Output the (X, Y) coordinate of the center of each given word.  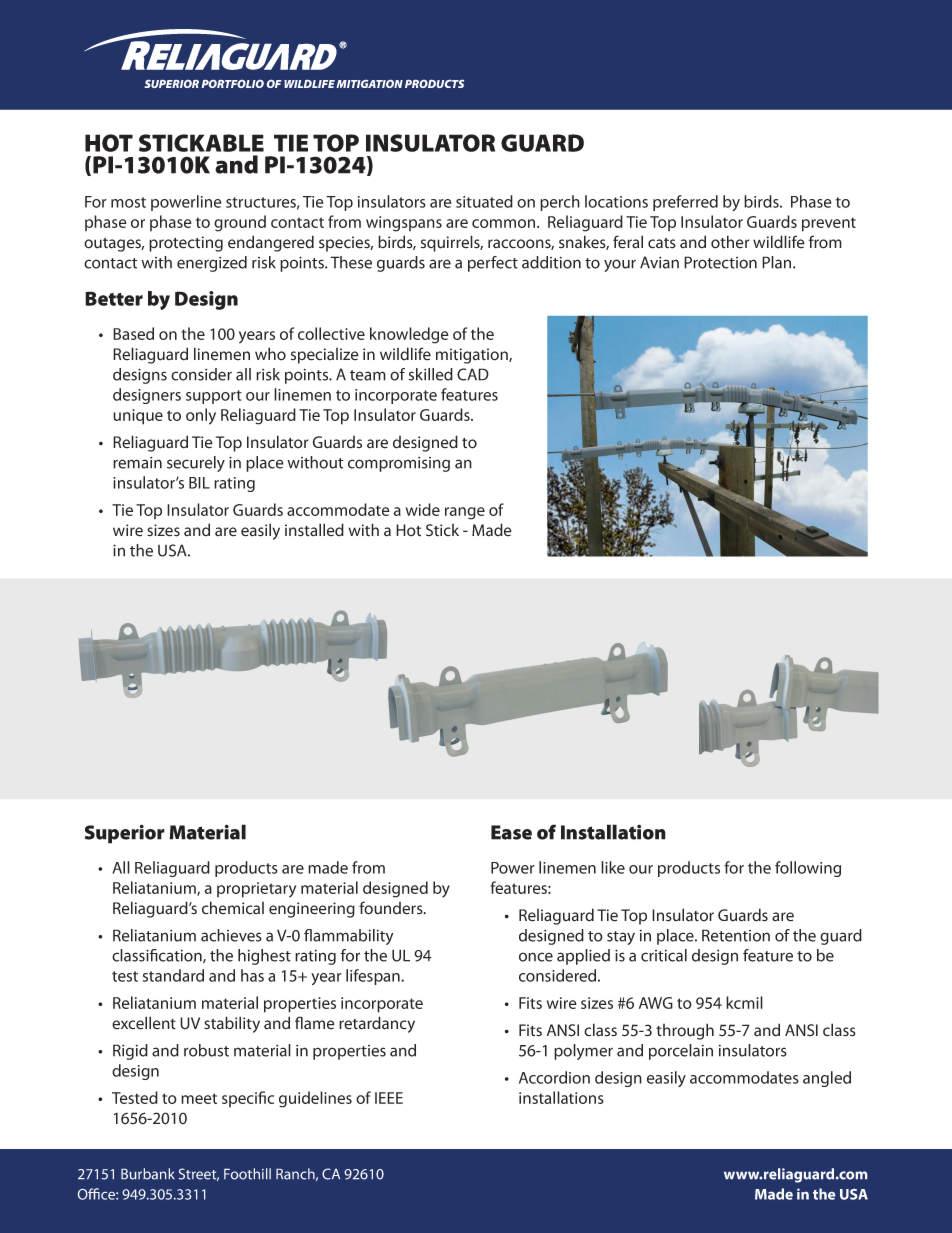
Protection (720, 262)
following (808, 869)
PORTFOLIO (233, 84)
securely (196, 464)
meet (199, 1098)
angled (827, 1079)
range (465, 513)
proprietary (256, 890)
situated (484, 201)
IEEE (389, 1098)
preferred (685, 203)
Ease (511, 832)
